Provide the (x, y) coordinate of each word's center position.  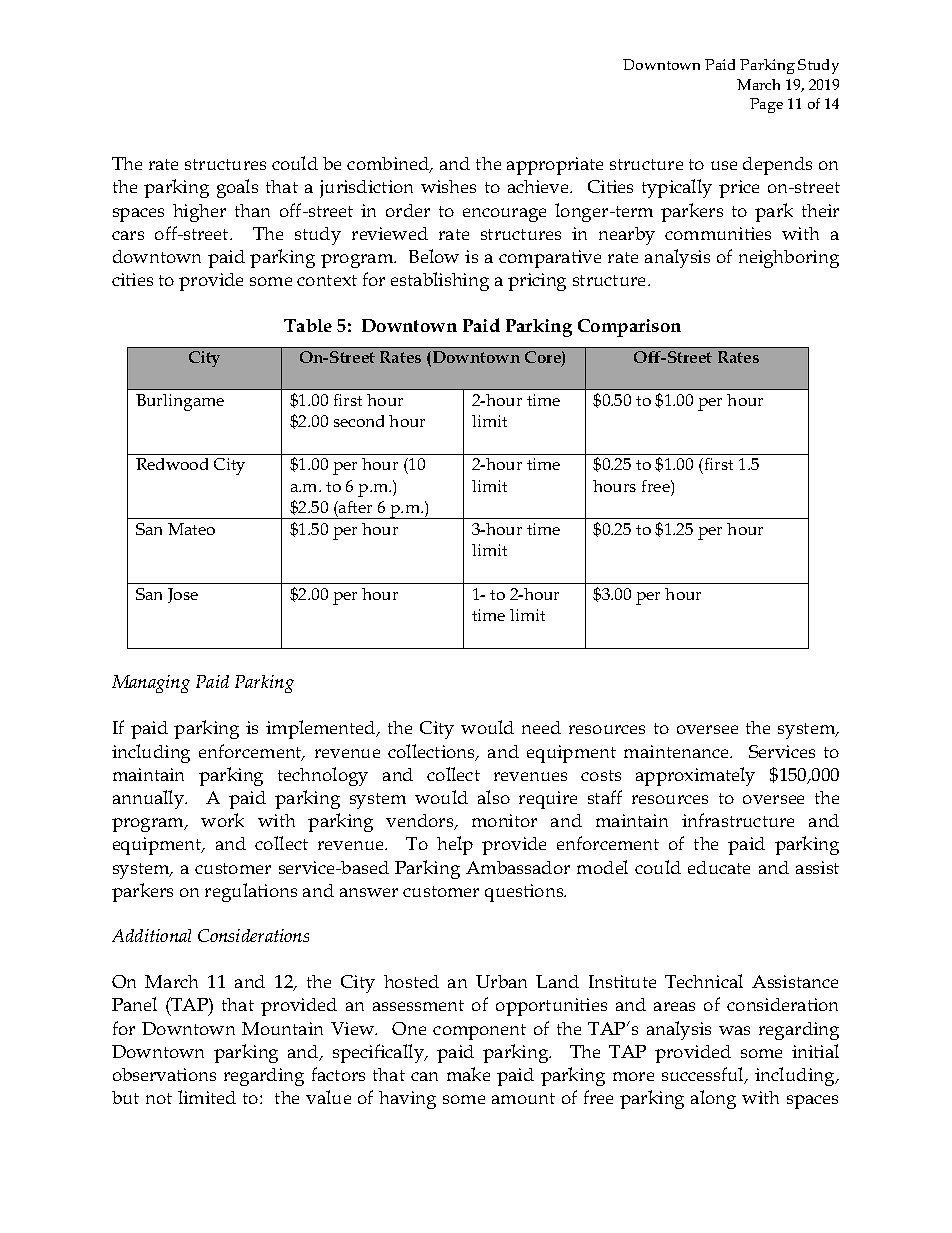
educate (719, 867)
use (724, 165)
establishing (440, 281)
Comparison (629, 328)
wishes (448, 186)
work (222, 820)
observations (164, 1074)
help (455, 845)
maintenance (677, 751)
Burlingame (180, 402)
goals (237, 188)
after (354, 507)
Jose (183, 595)
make (468, 1074)
